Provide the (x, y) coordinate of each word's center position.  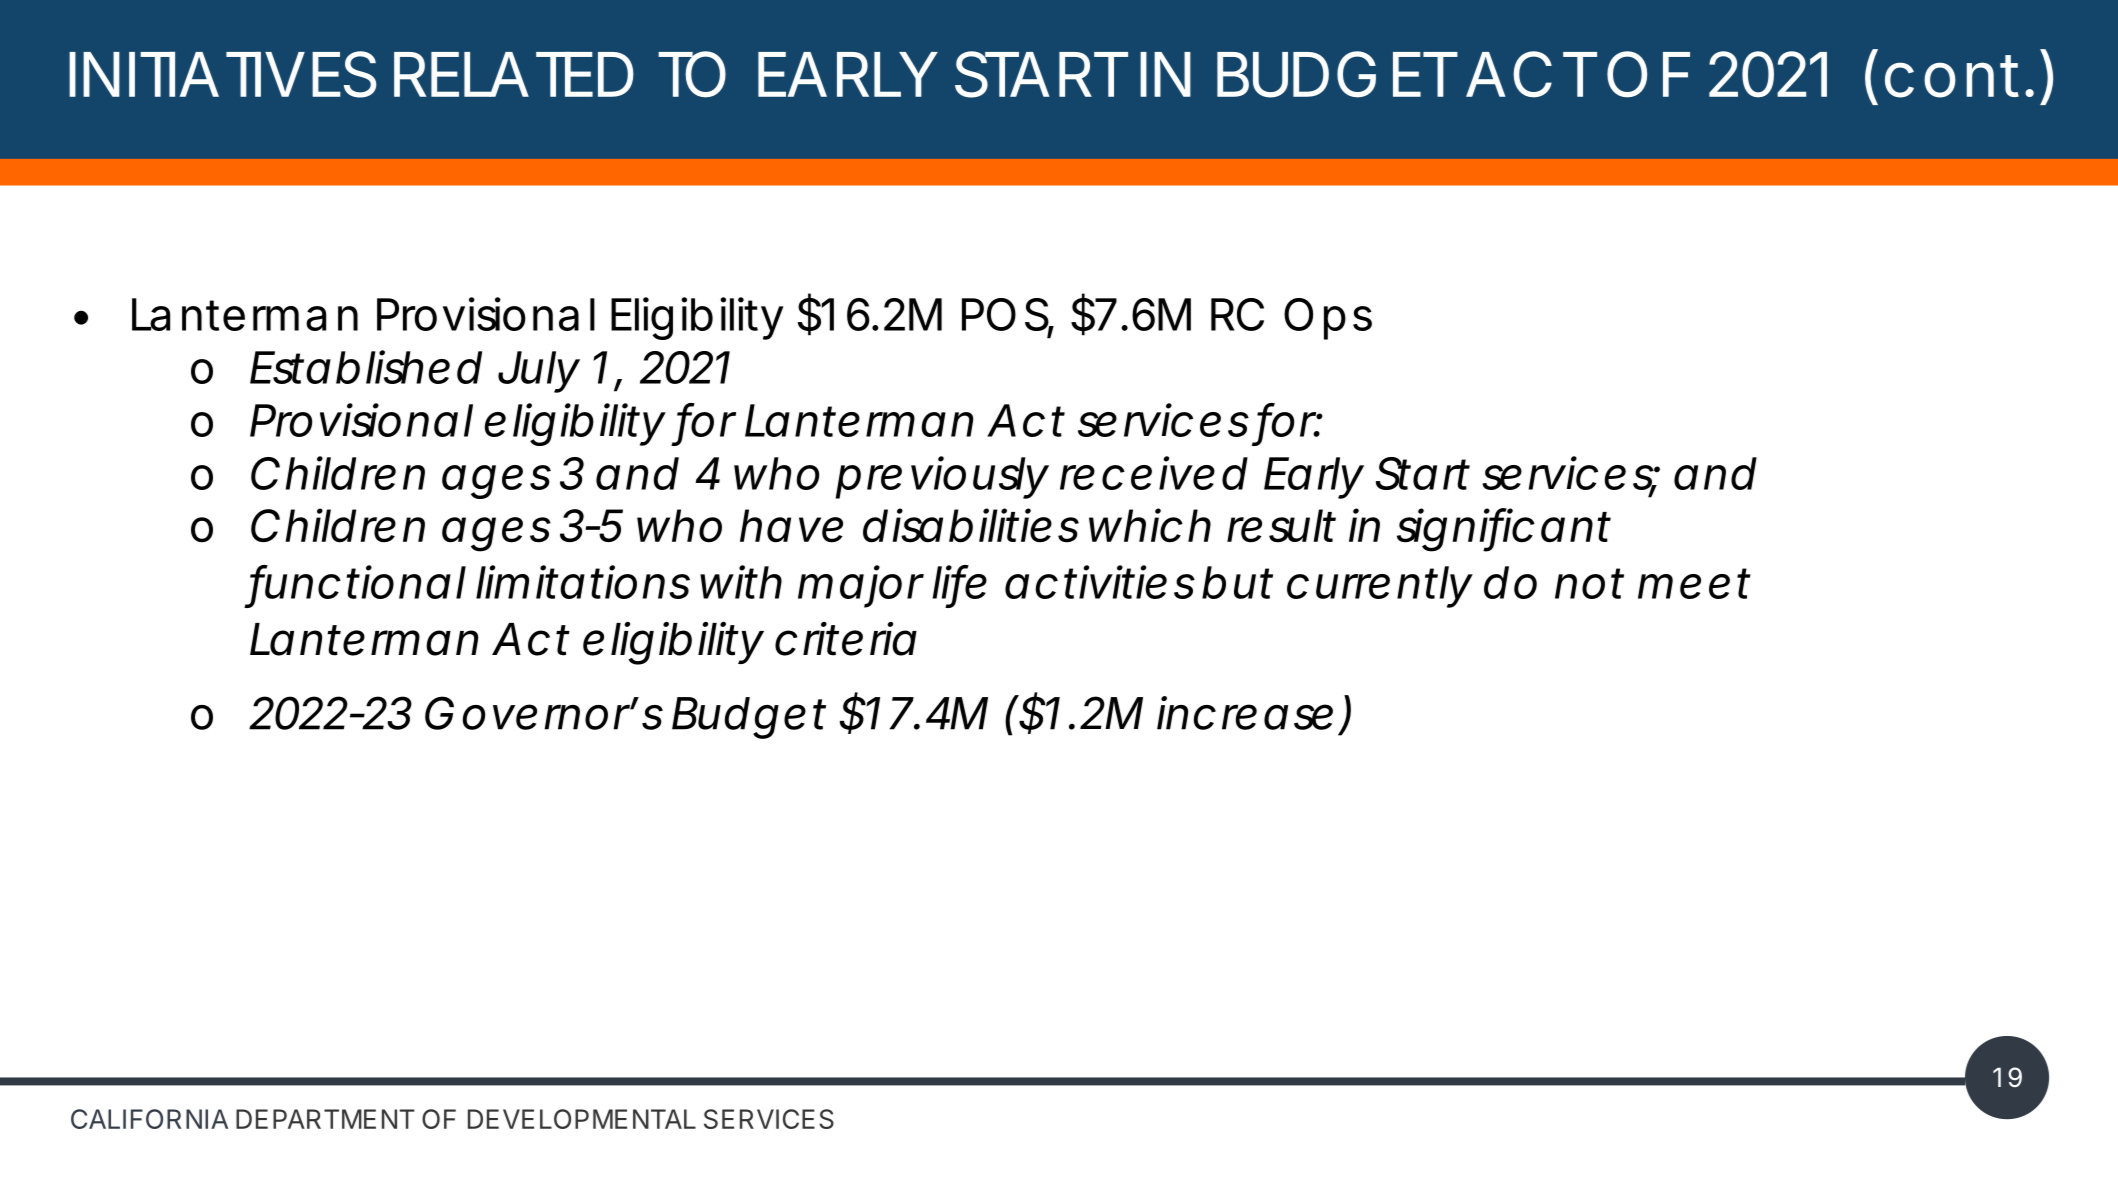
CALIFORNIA (149, 1119)
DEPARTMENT (325, 1119)
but (1237, 582)
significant (1503, 530)
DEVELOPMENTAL (582, 1119)
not (1589, 583)
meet (1693, 583)
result (1280, 526)
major (859, 586)
